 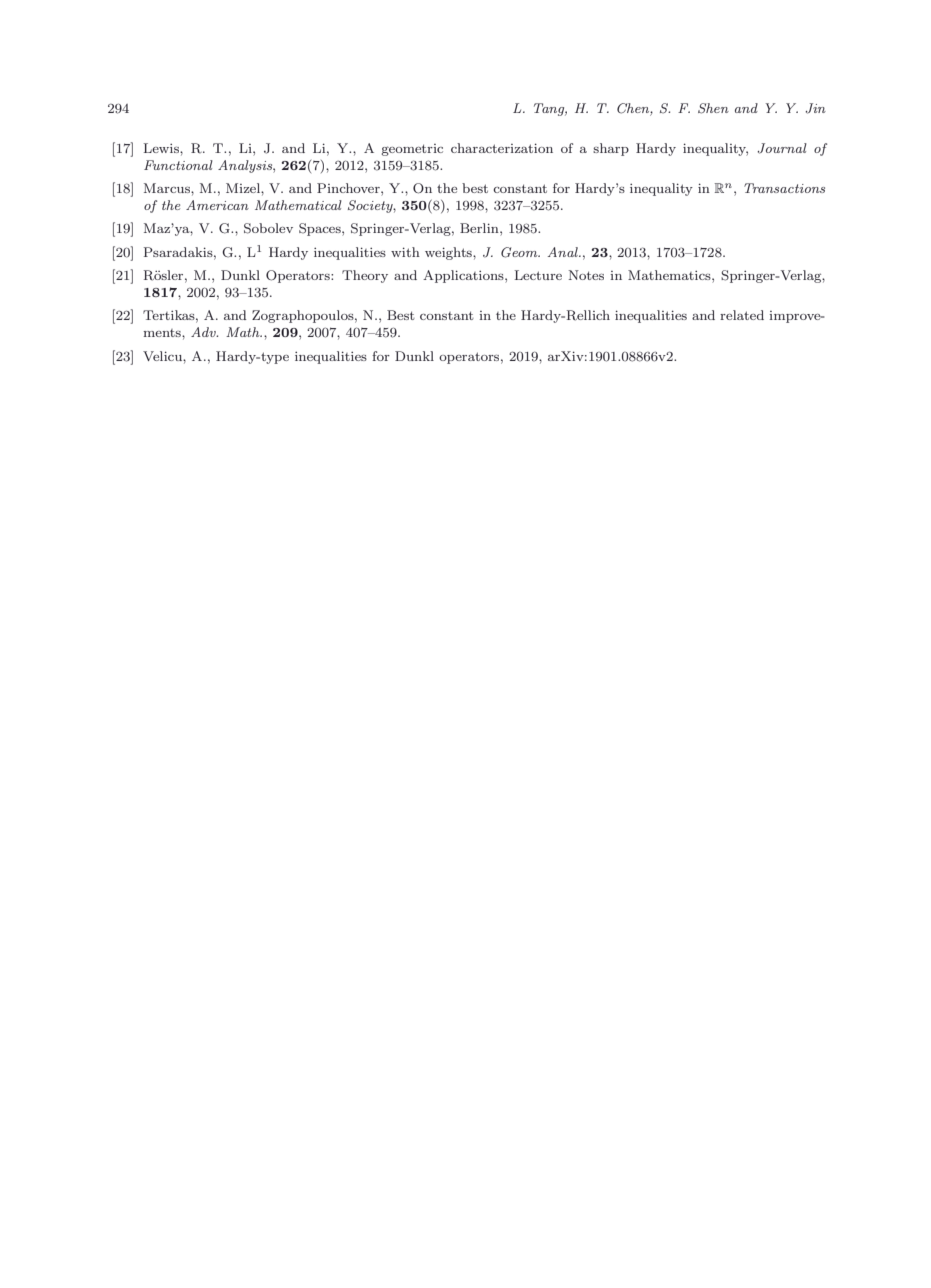 What do you see at coordinates (502, 148) in the page?
I see `characterization` at bounding box center [502, 148].
